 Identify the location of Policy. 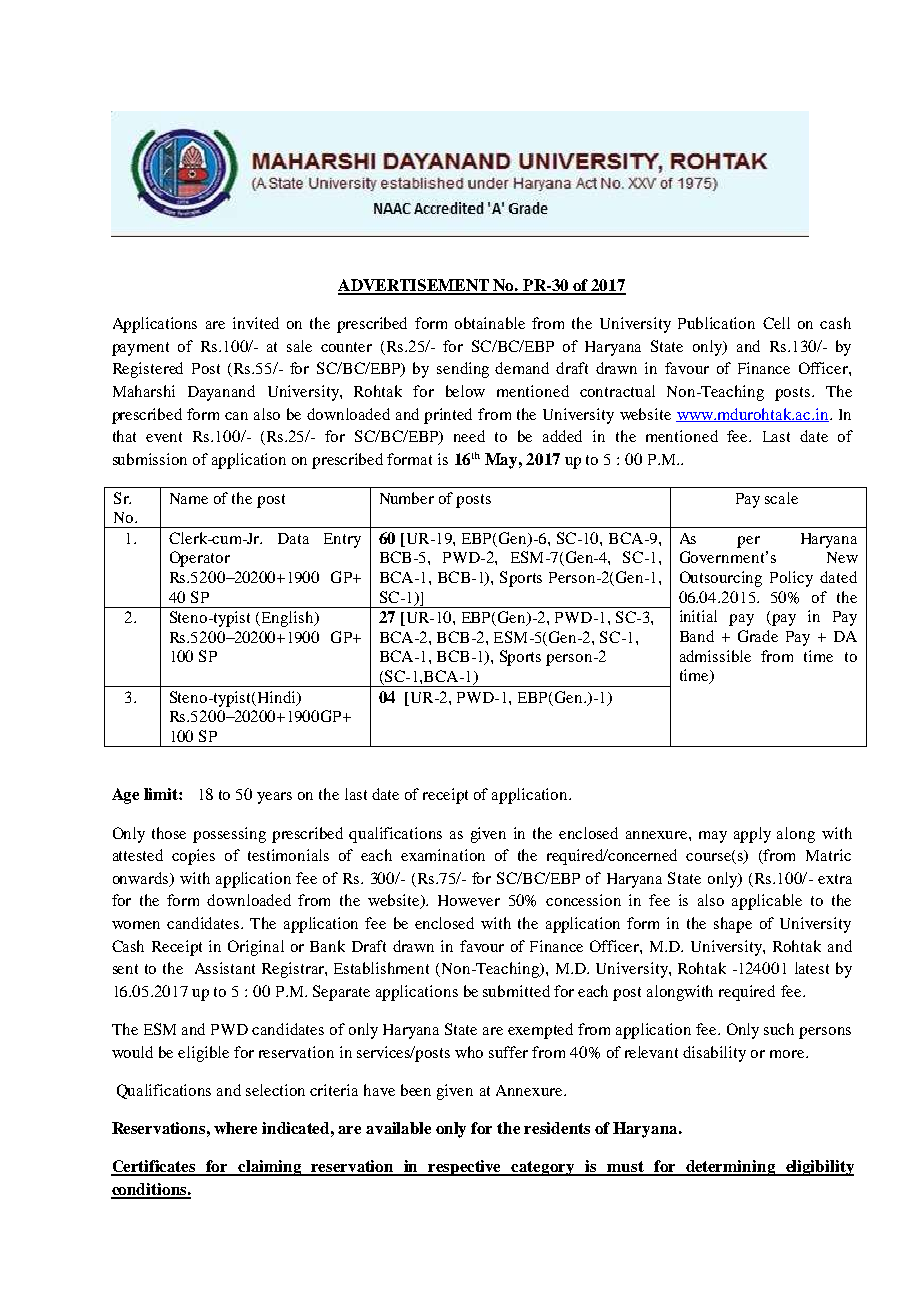
(791, 579).
